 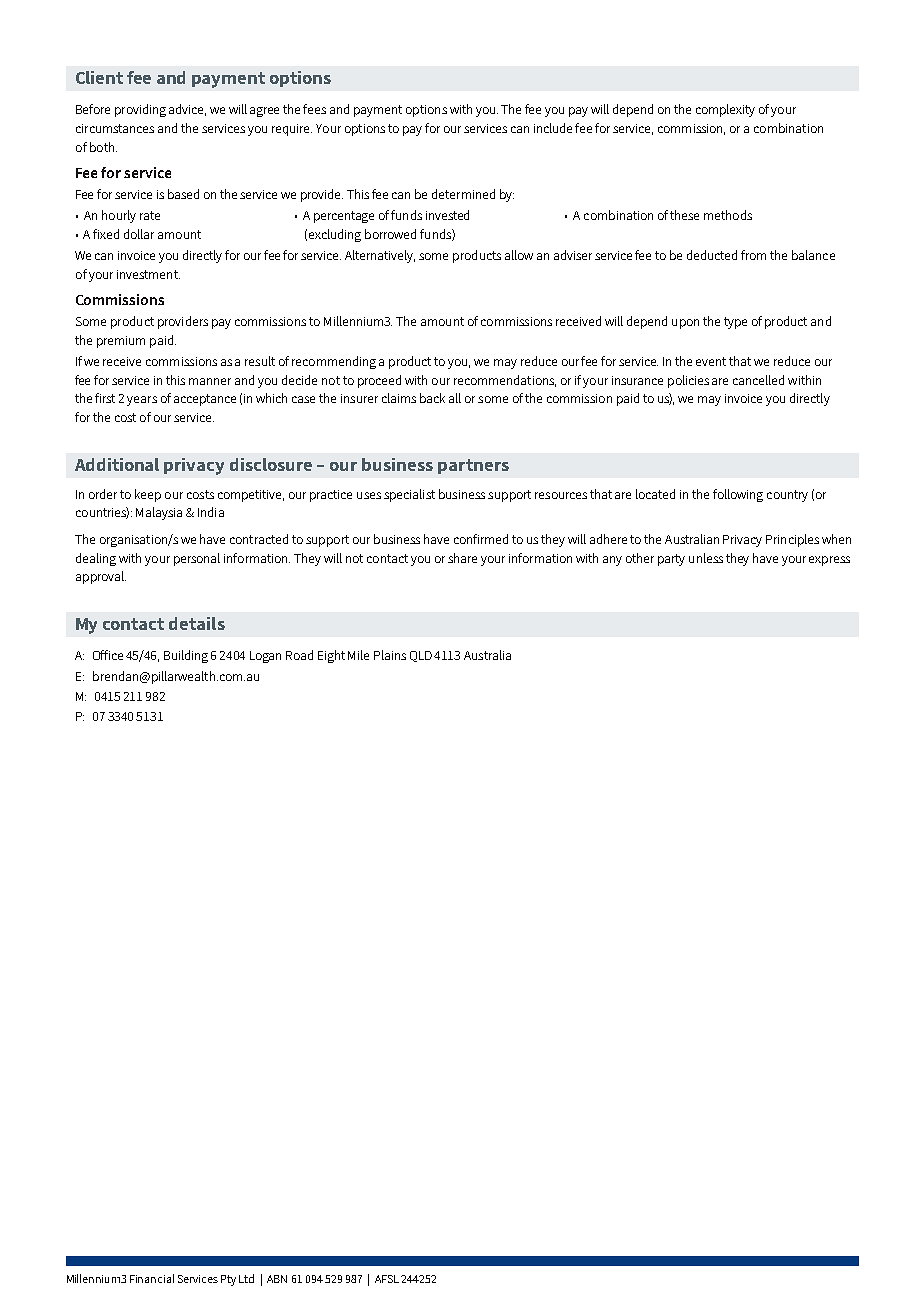 What do you see at coordinates (555, 128) in the document?
I see `include` at bounding box center [555, 128].
